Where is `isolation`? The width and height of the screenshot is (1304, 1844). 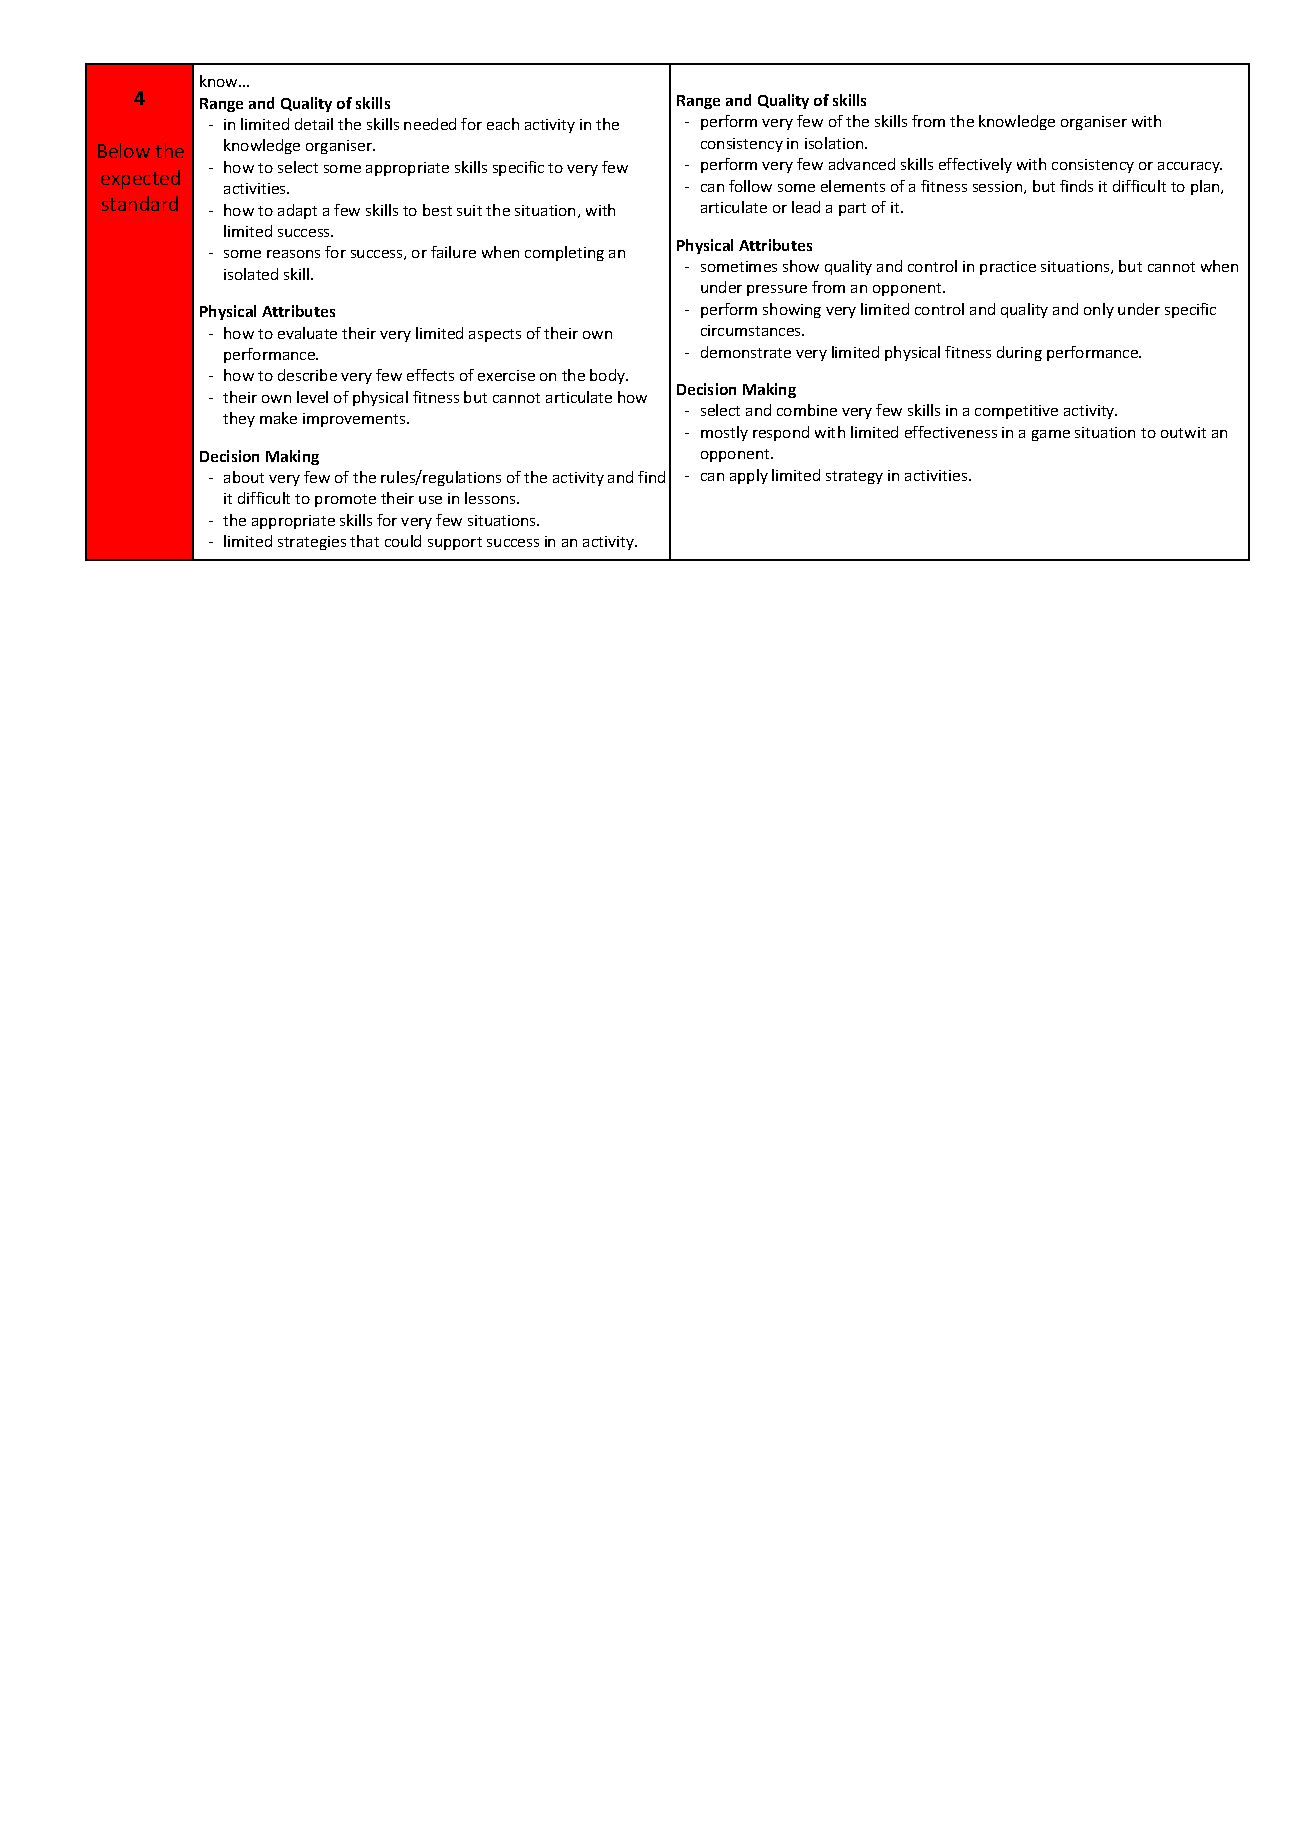 isolation is located at coordinates (835, 143).
